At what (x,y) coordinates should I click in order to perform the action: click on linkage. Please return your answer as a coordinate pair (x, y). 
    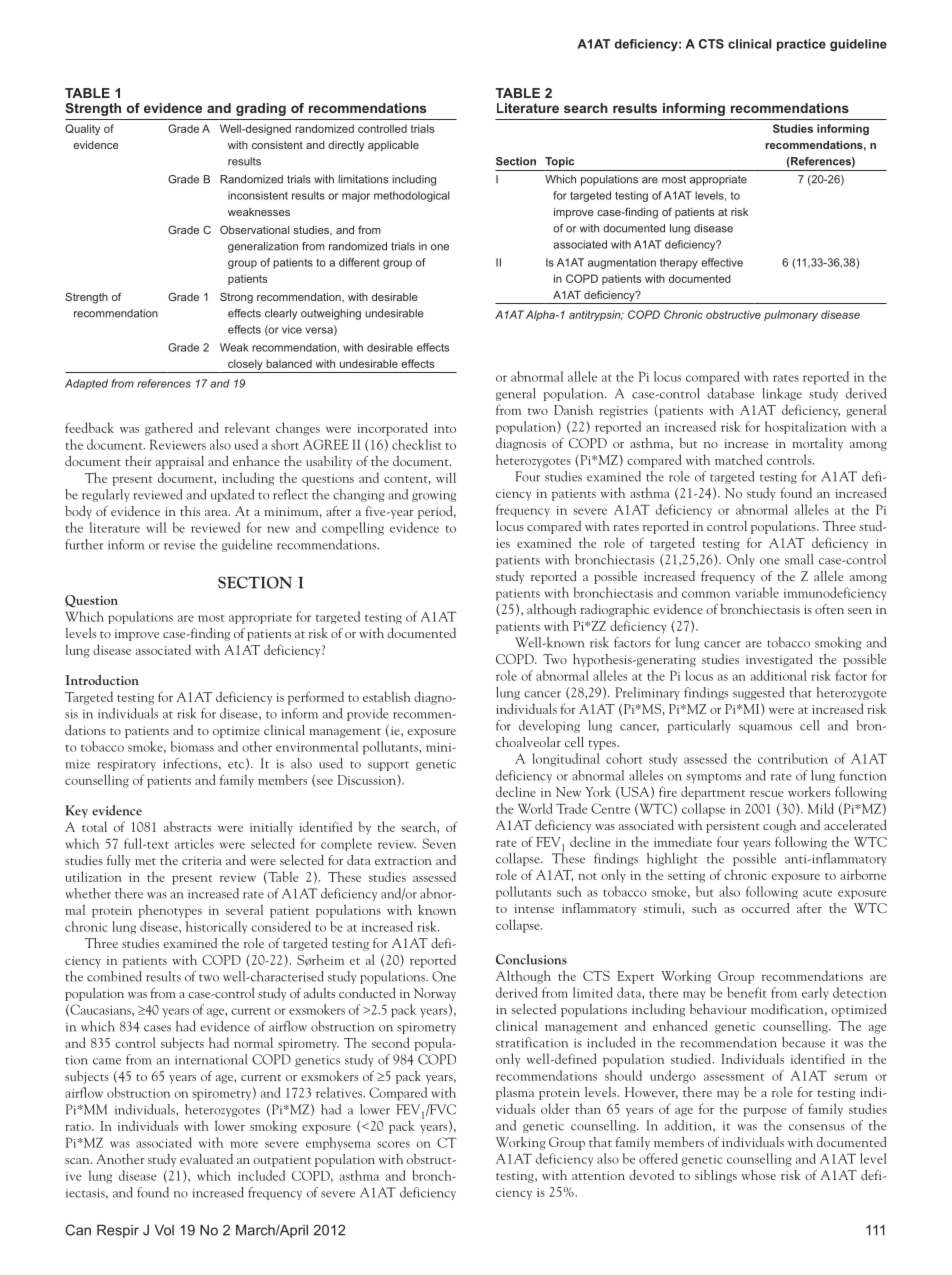
    Looking at the image, I should click on (782, 394).
